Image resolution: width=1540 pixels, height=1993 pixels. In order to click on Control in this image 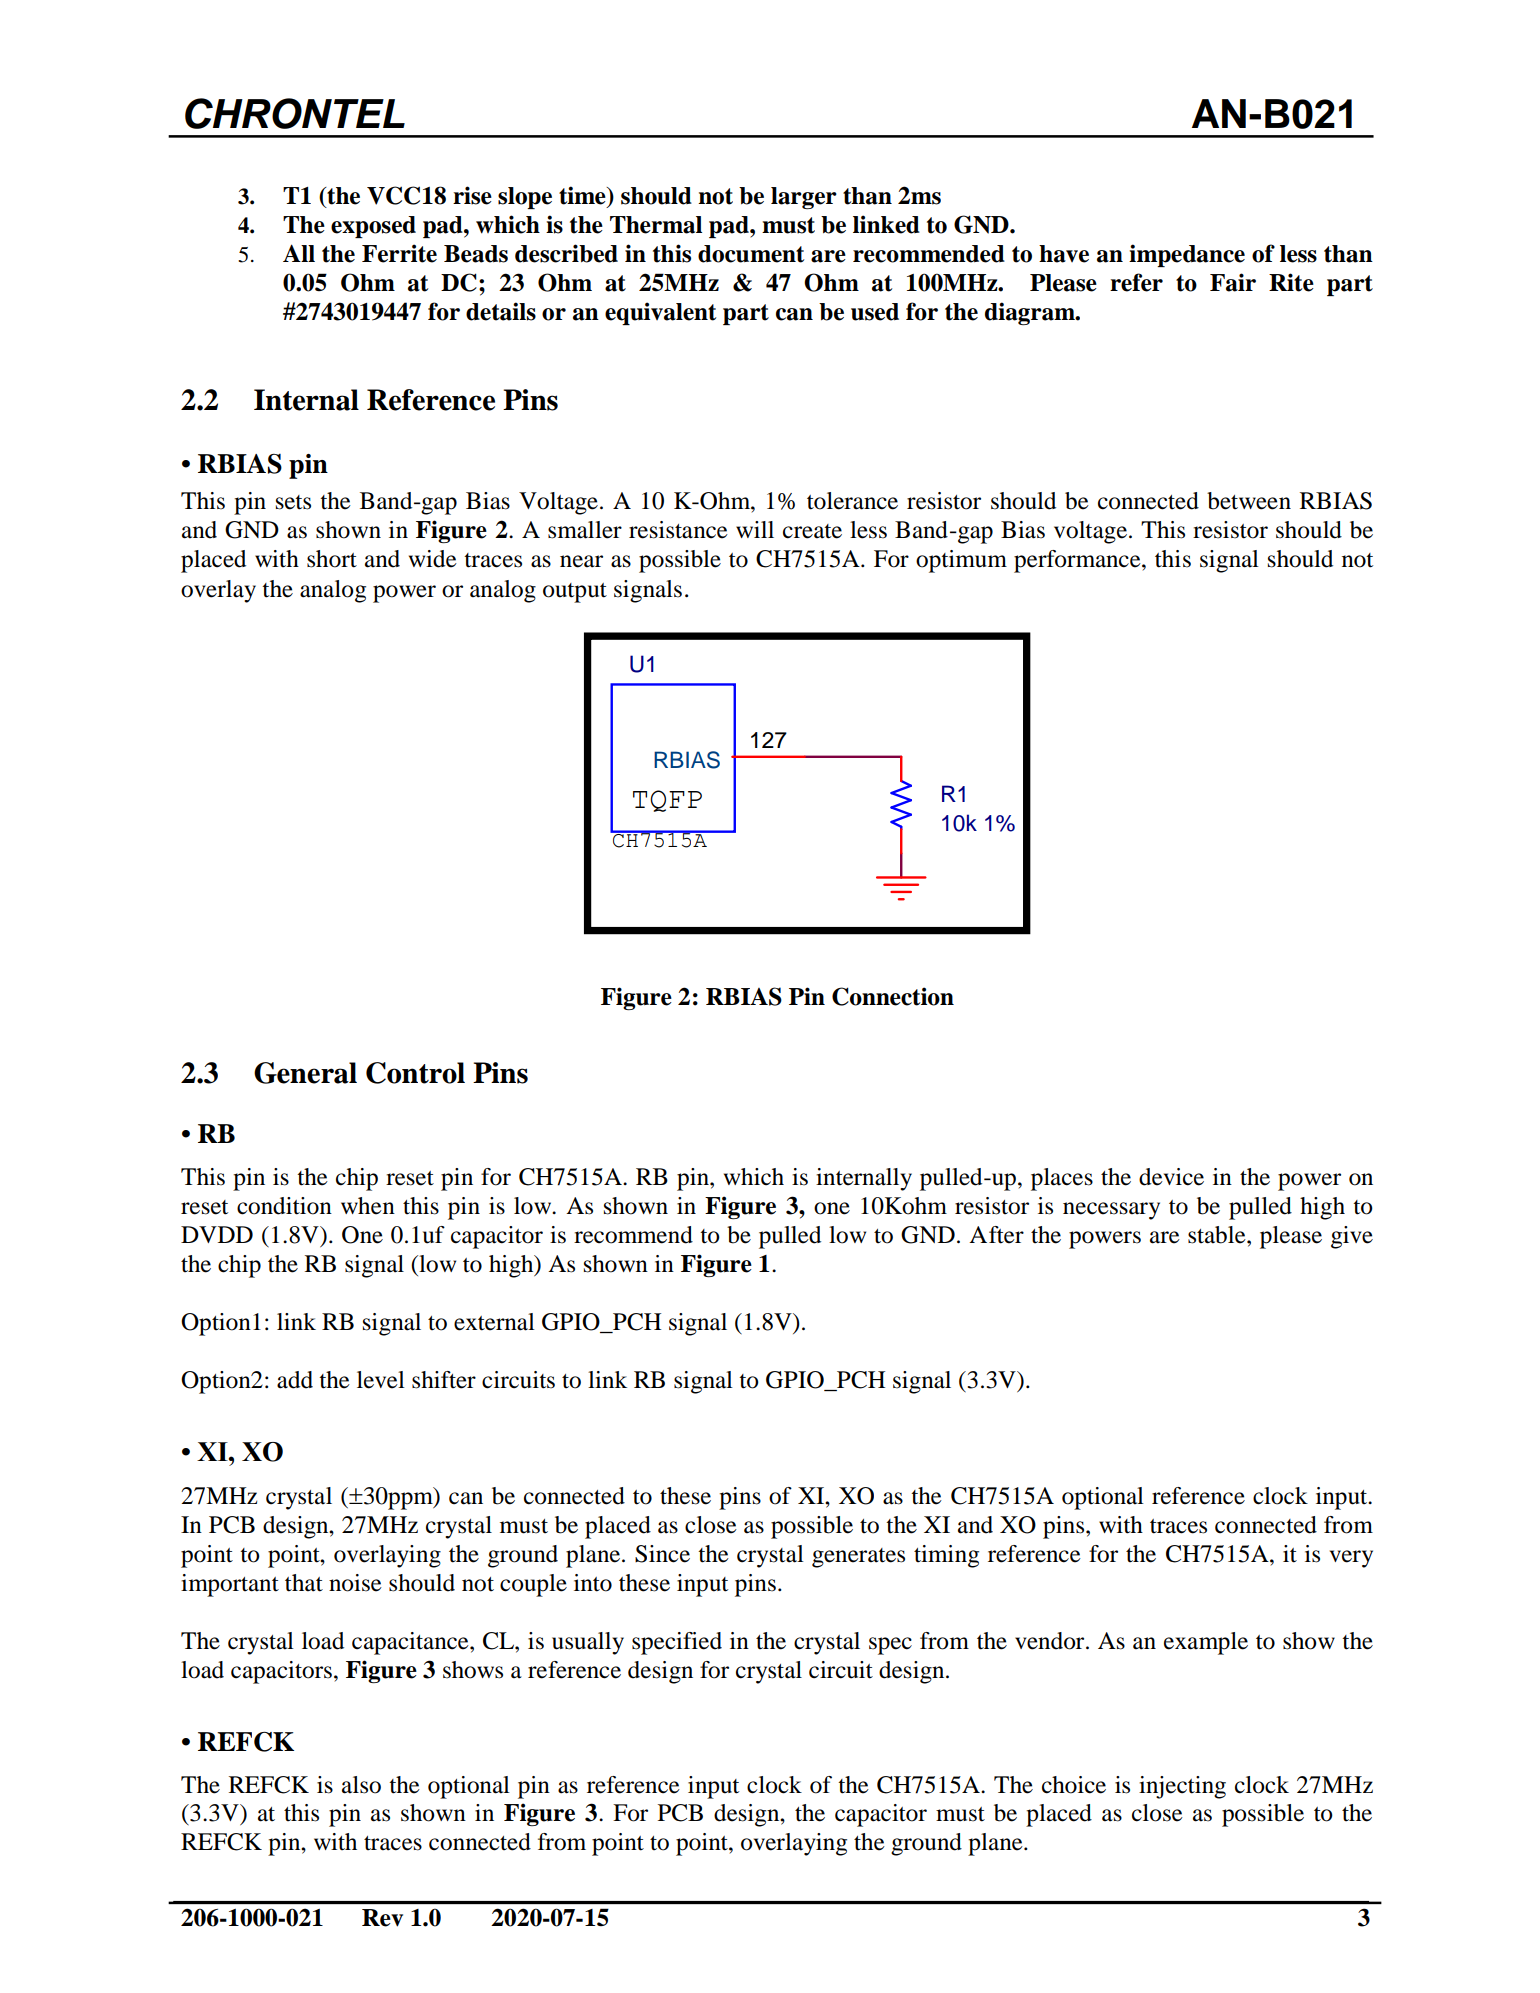, I will do `click(415, 1073)`.
